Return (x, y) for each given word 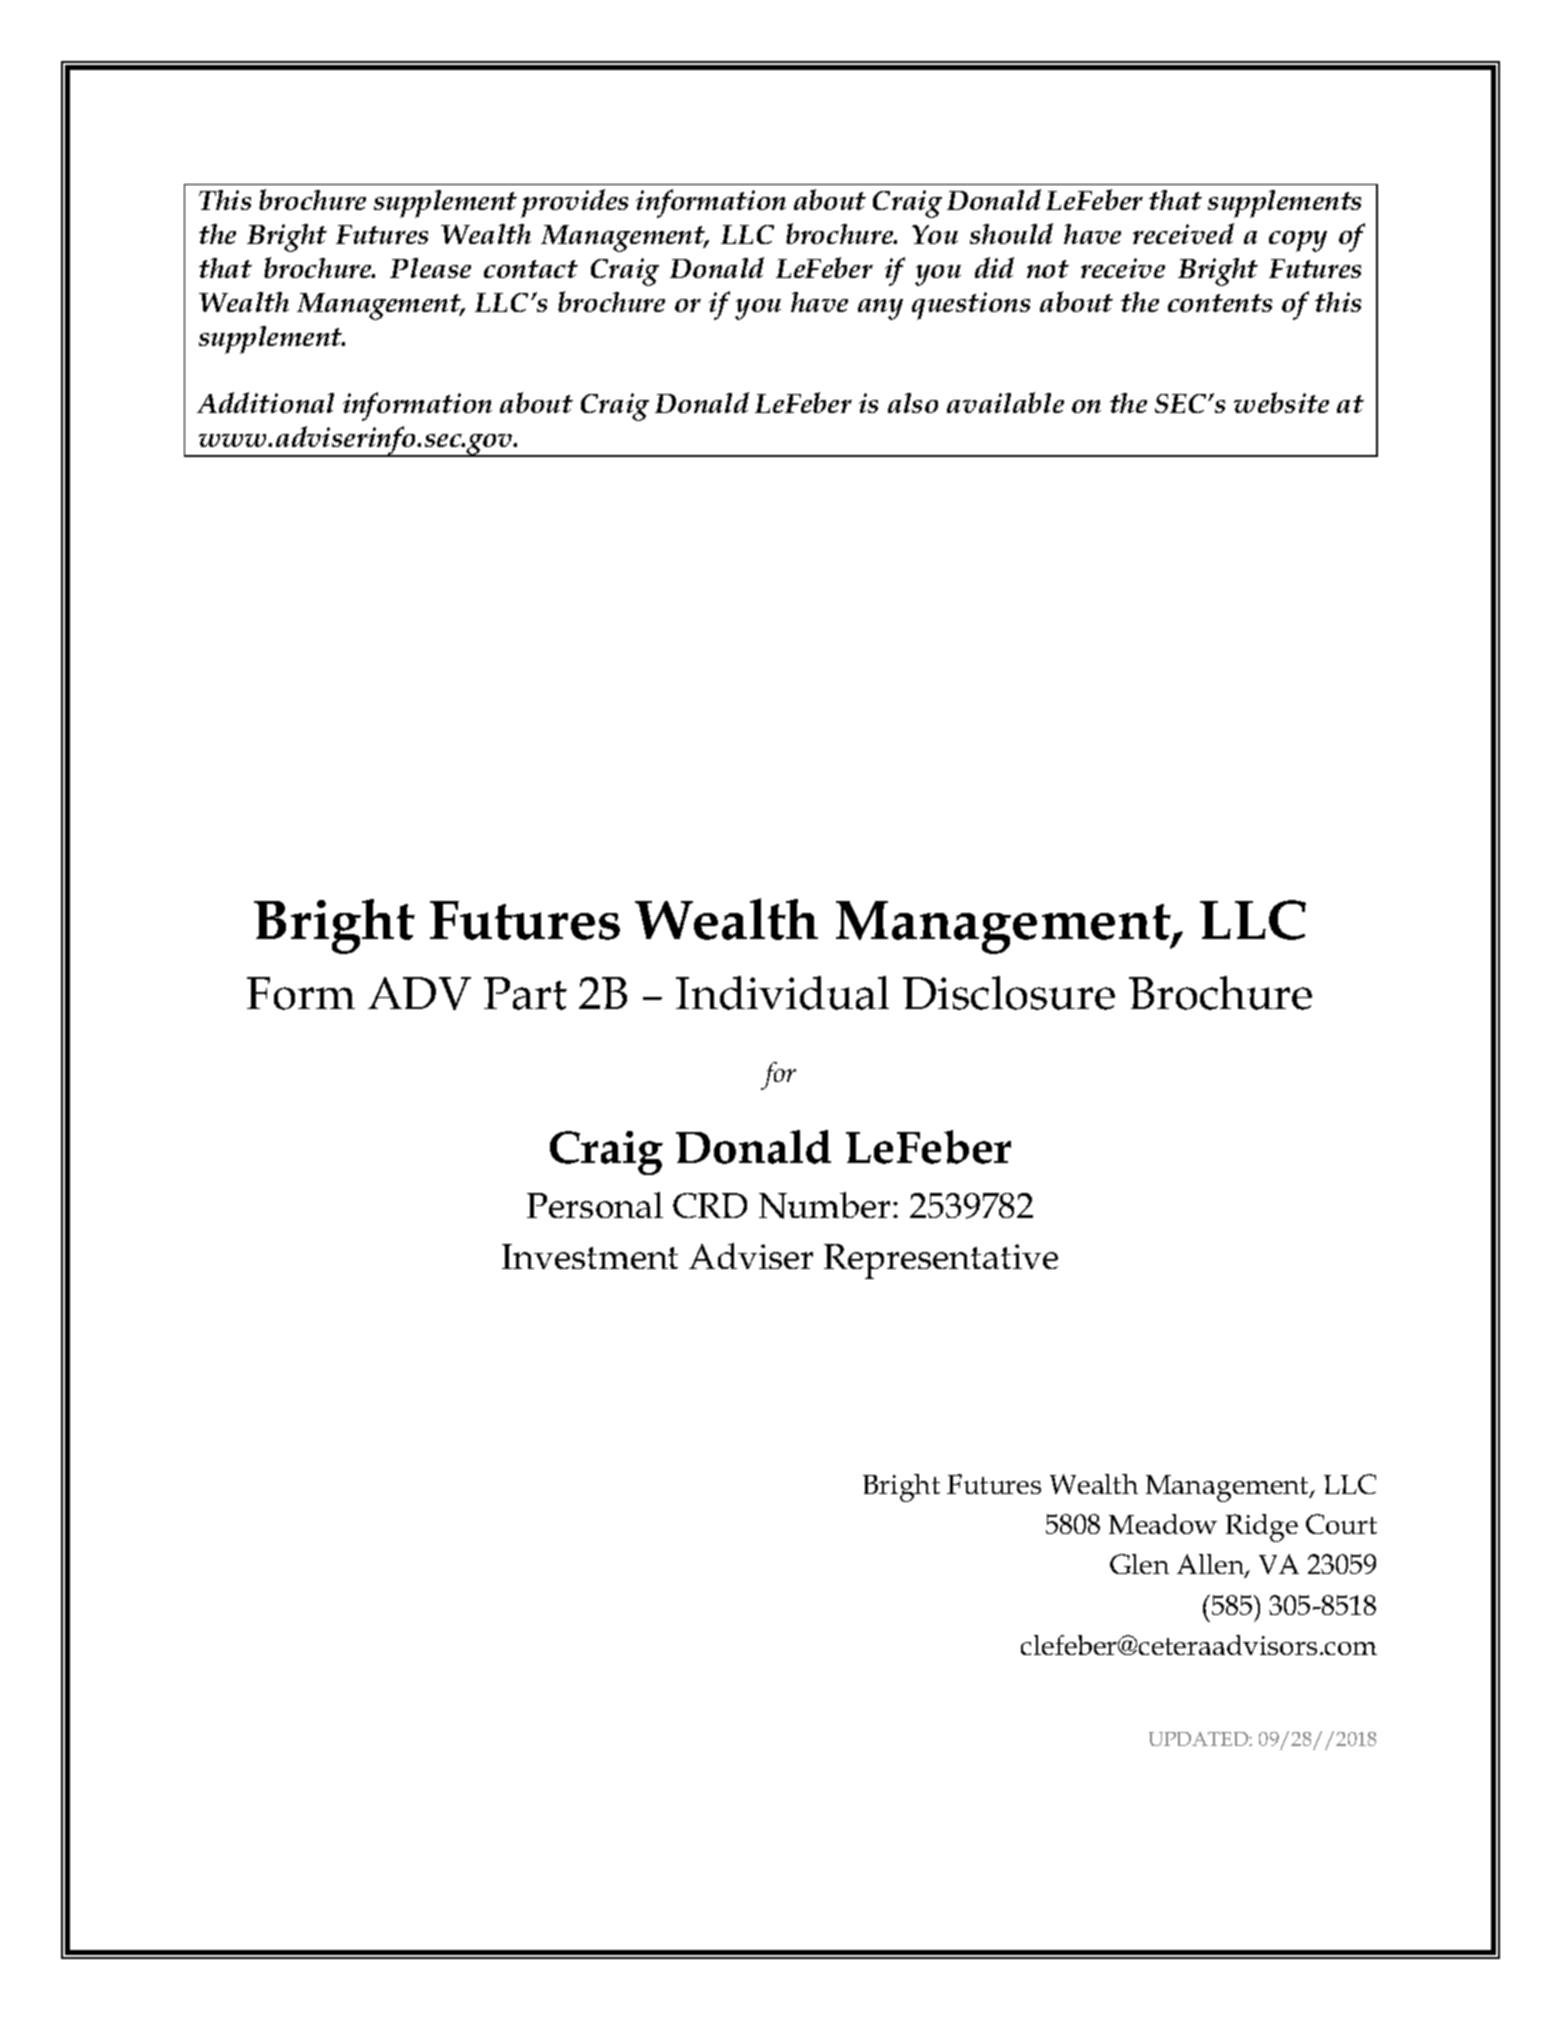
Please (430, 268)
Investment (590, 1256)
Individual (782, 993)
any (880, 309)
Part (525, 993)
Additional (265, 402)
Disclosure (1009, 993)
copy (1298, 241)
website (1281, 402)
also (913, 403)
